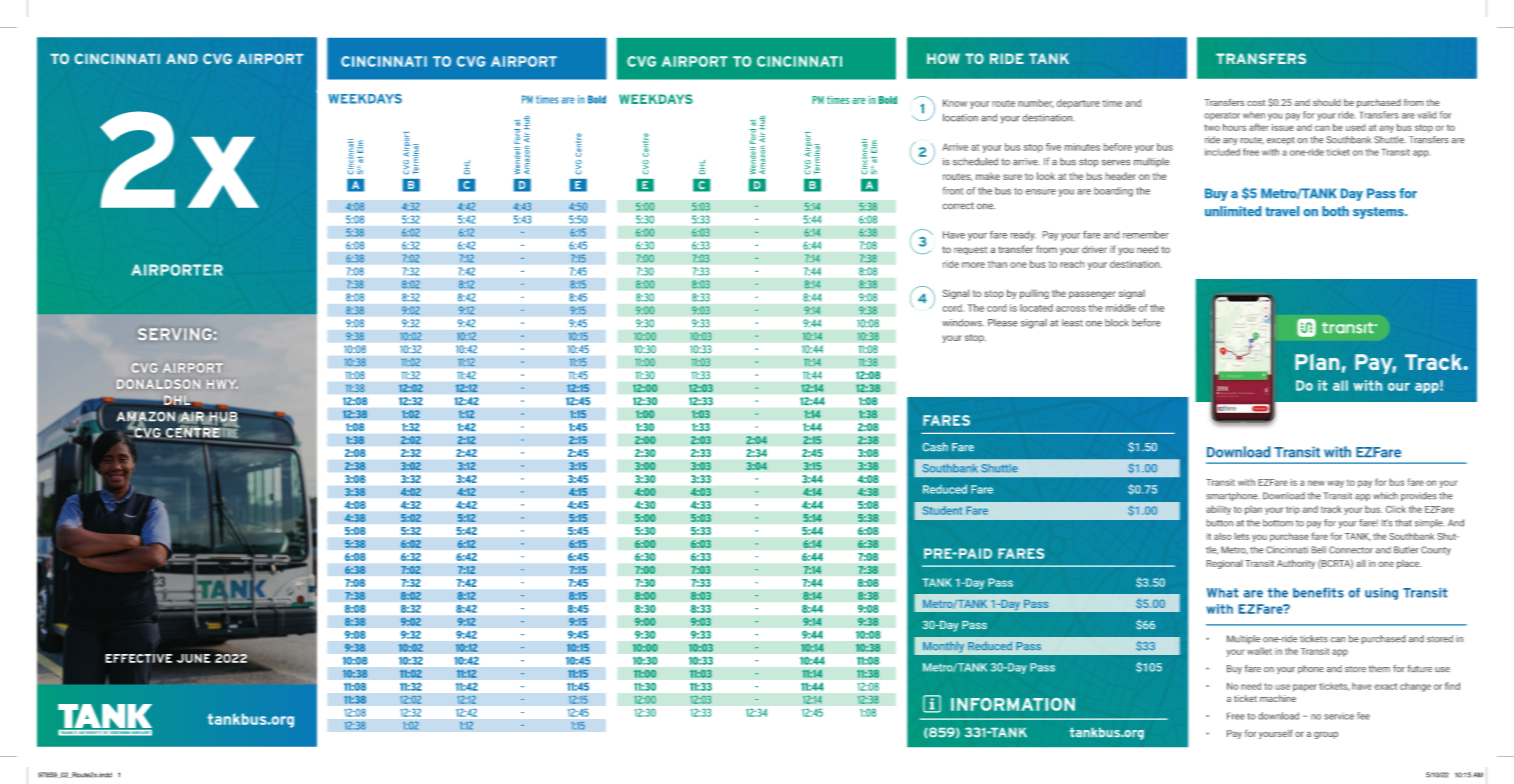 This image has height=784, width=1514. What do you see at coordinates (1327, 102) in the image?
I see `should` at bounding box center [1327, 102].
